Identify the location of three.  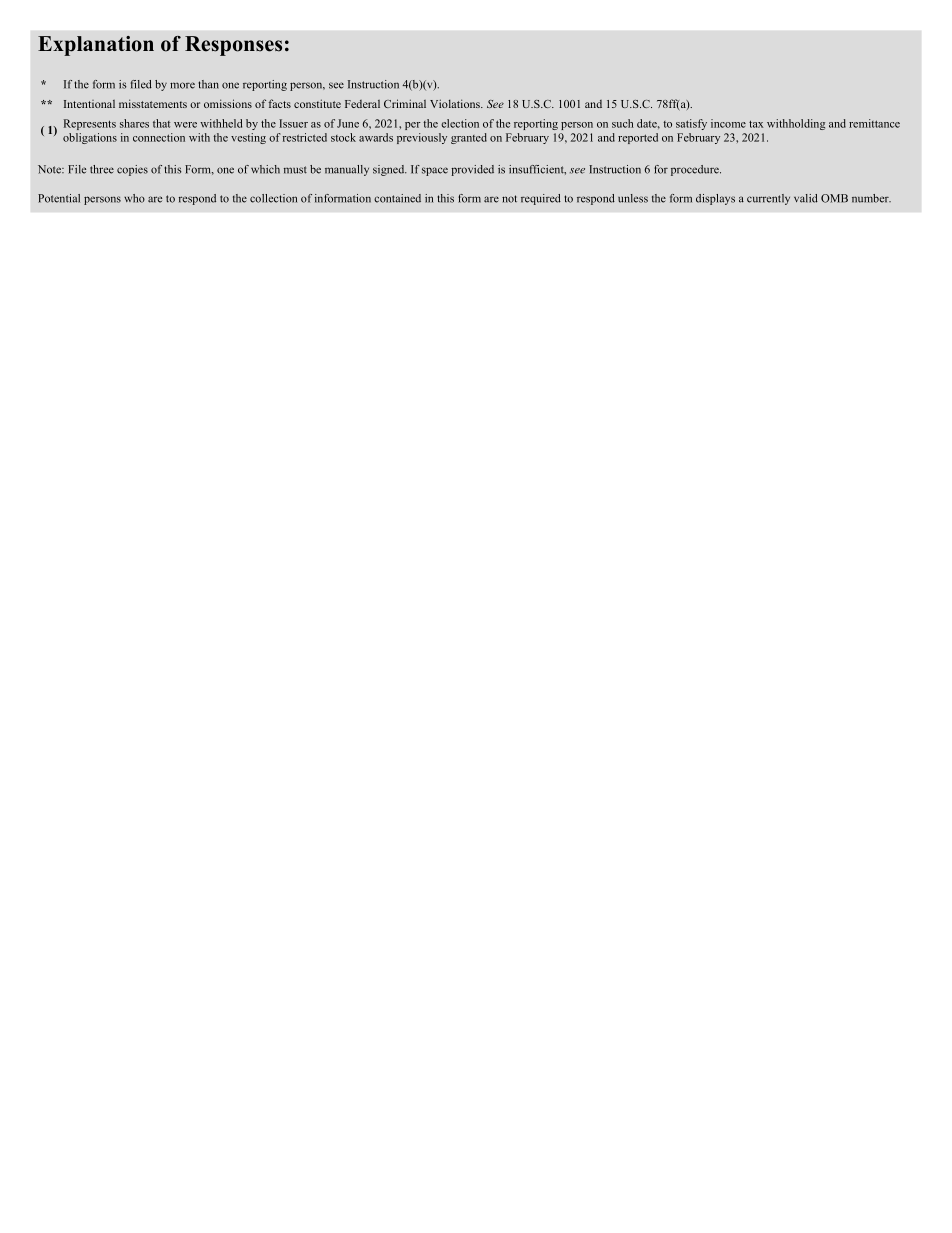
(102, 169).
